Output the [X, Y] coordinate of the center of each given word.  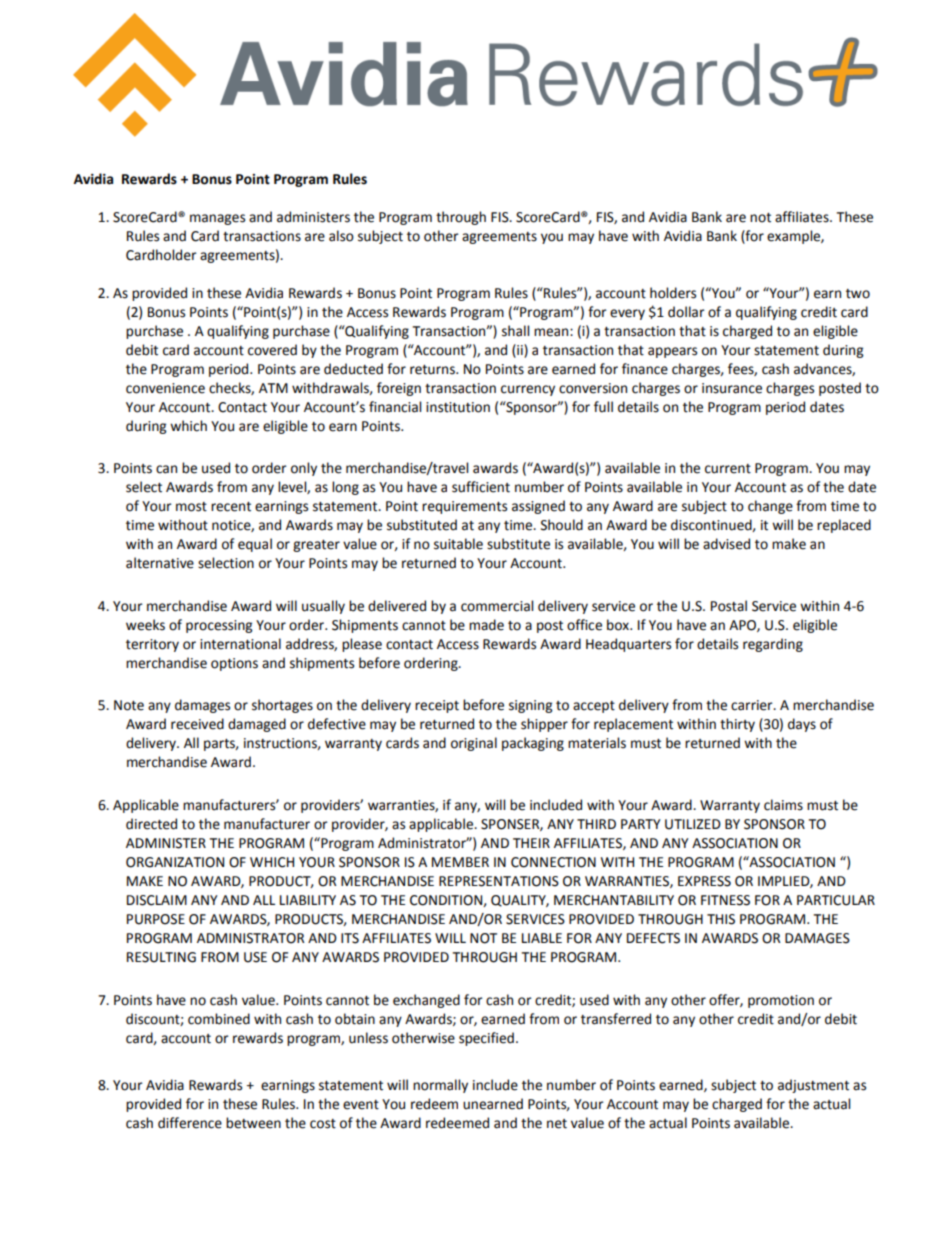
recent [231, 507]
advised [726, 544]
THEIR [531, 843]
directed [151, 824]
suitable [458, 544]
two [858, 294]
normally [440, 1086]
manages [217, 219]
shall [515, 331]
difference [190, 1123]
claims [783, 805]
